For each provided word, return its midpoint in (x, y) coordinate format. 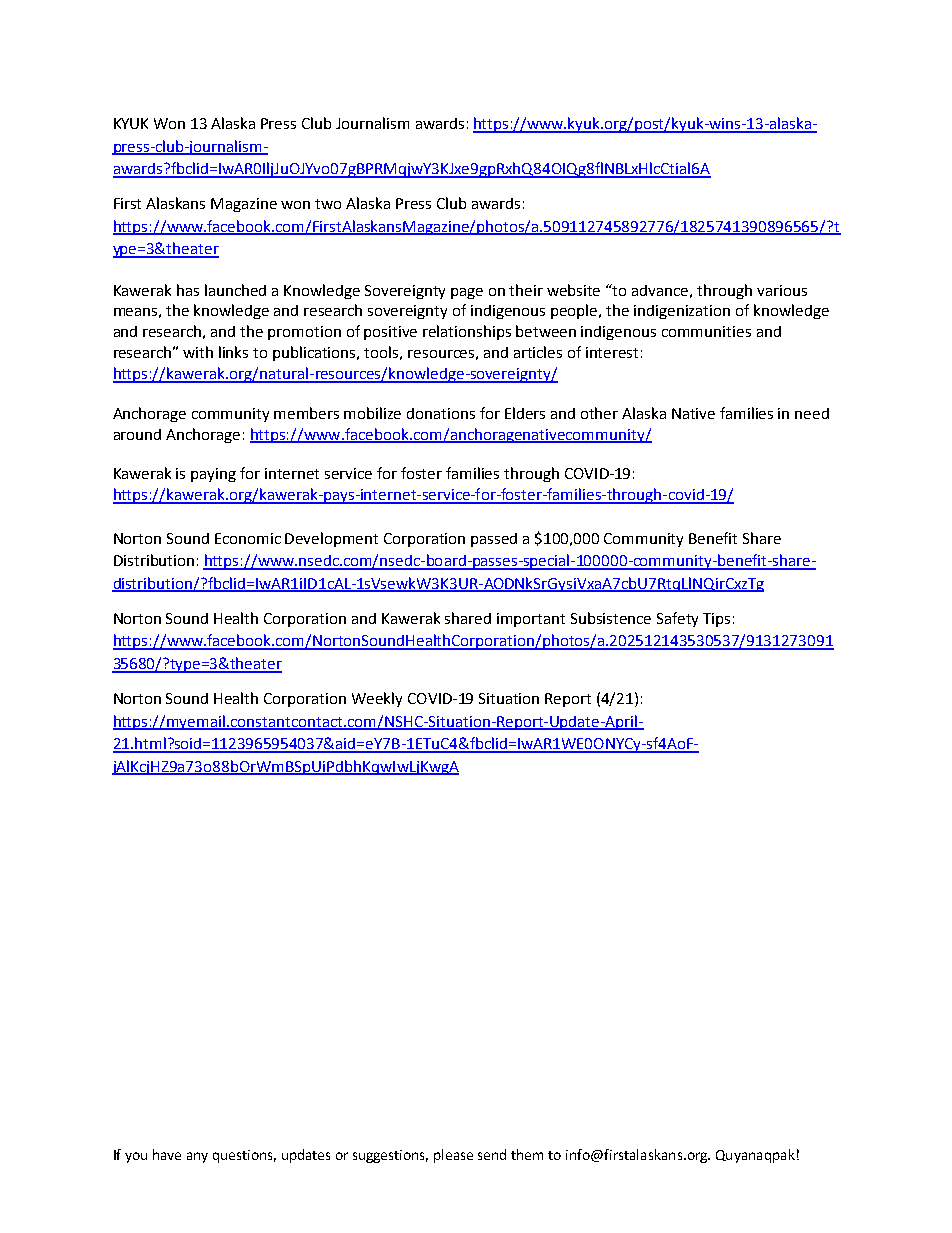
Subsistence (611, 618)
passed (494, 540)
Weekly (377, 699)
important (531, 620)
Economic (248, 538)
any (197, 1157)
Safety (677, 619)
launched (235, 290)
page (467, 293)
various (782, 290)
